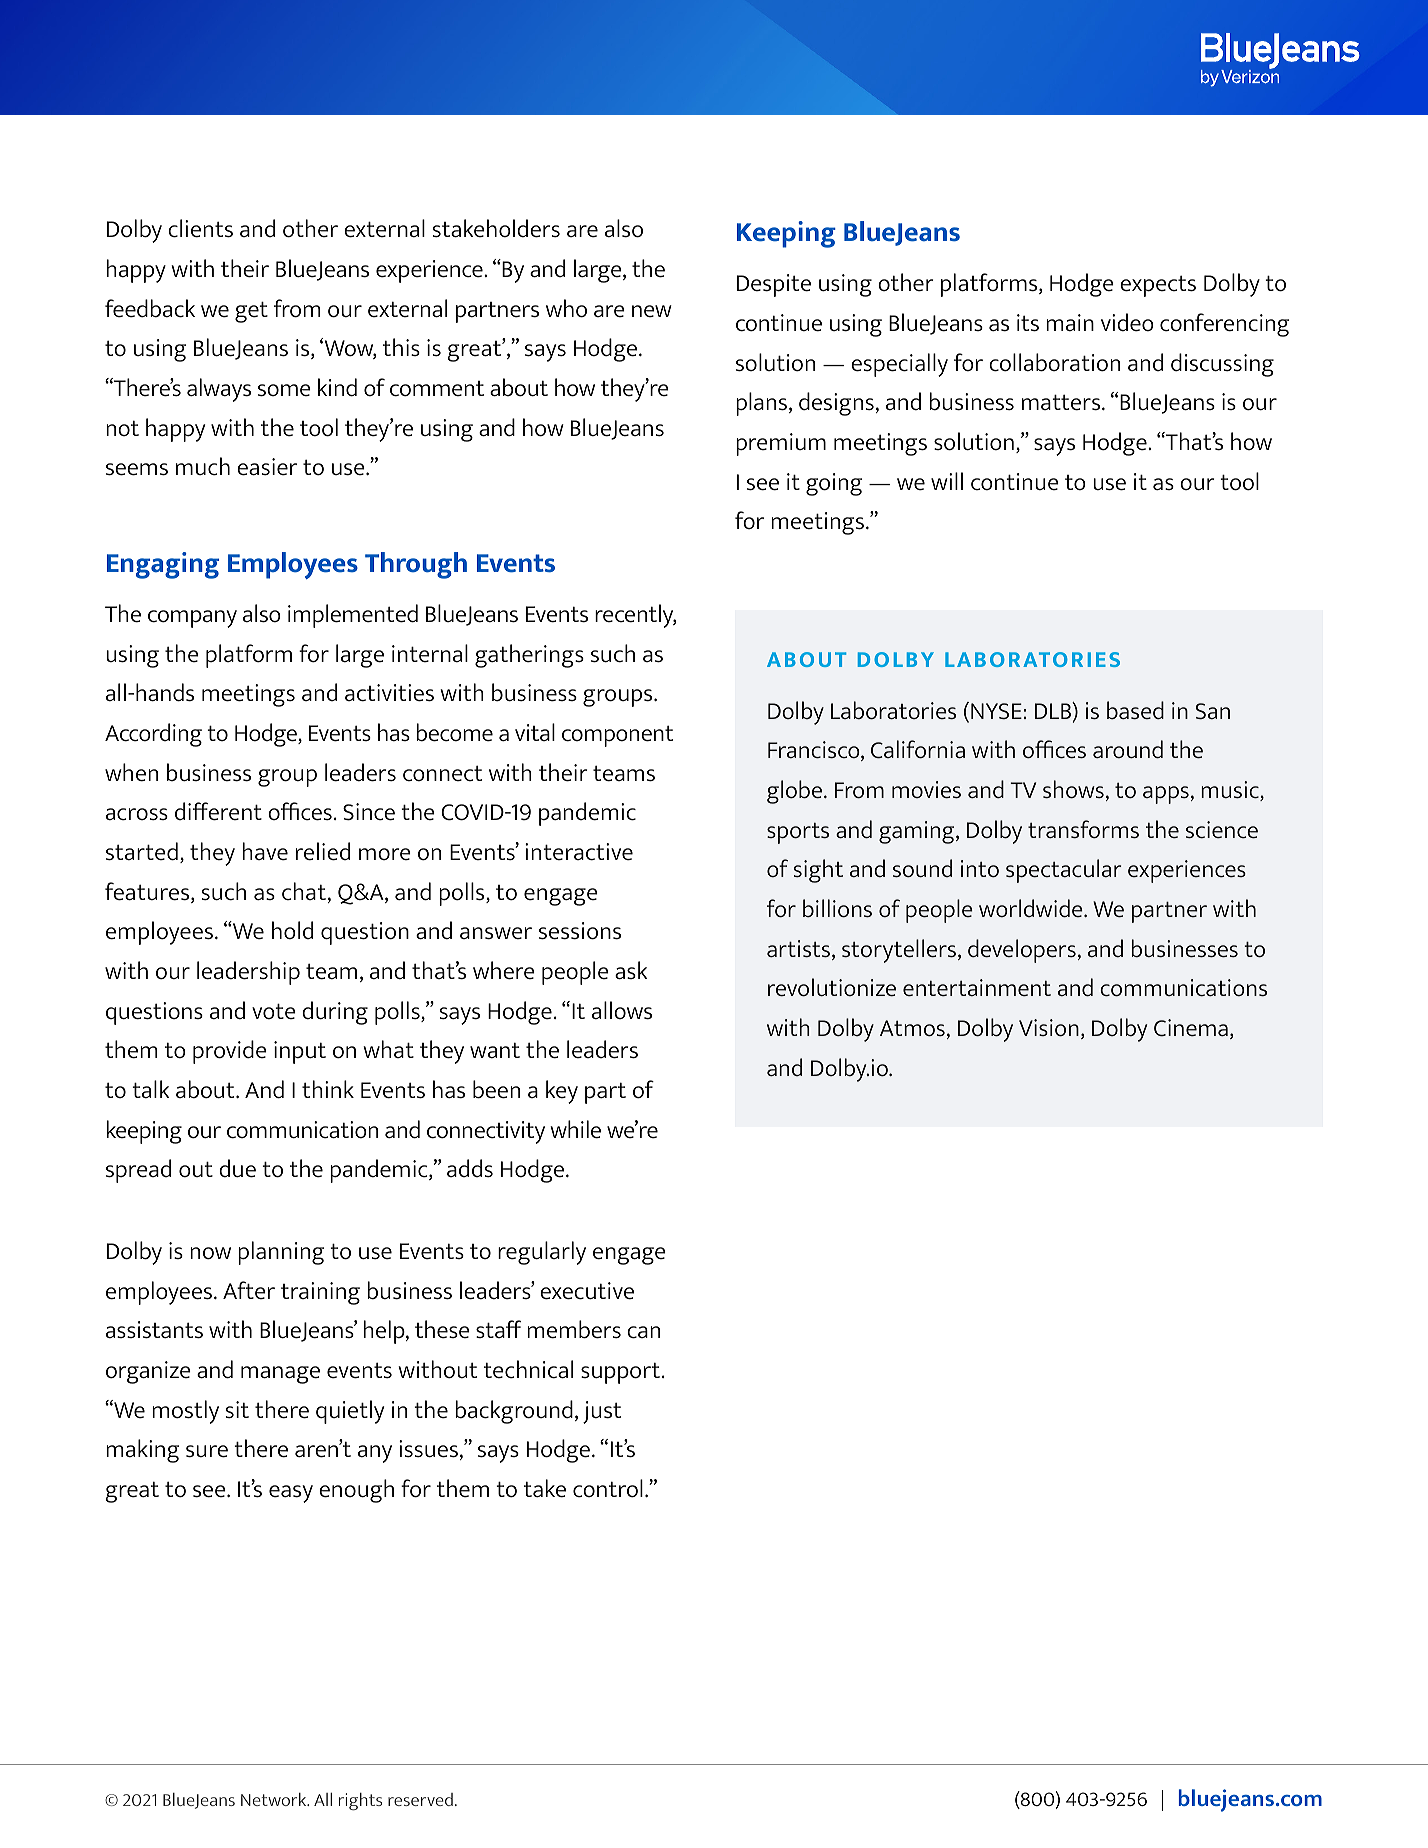 This screenshot has height=1848, width=1428. Describe the element at coordinates (420, 1799) in the screenshot. I see `reserved` at that location.
